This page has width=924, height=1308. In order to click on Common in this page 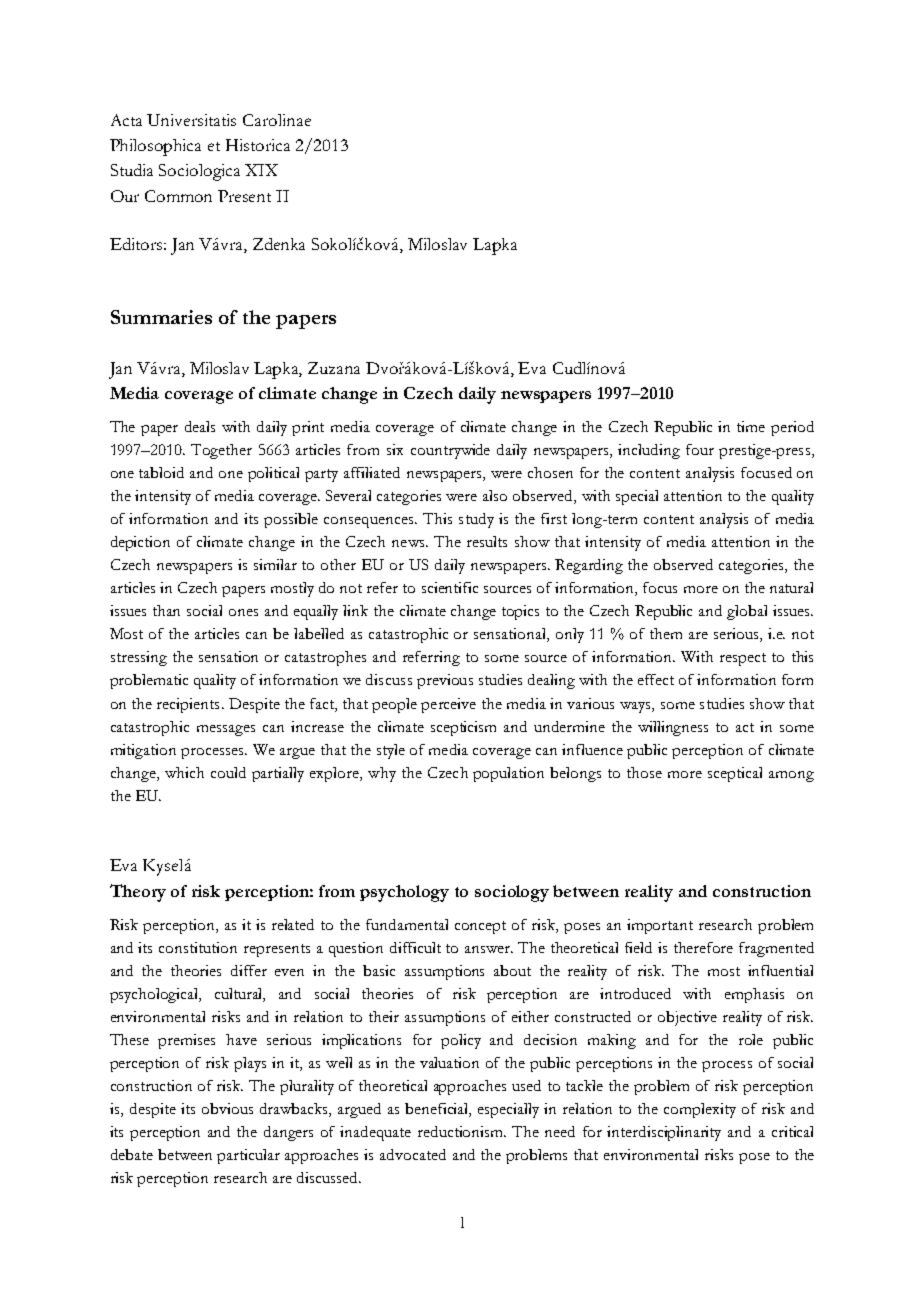, I will do `click(178, 196)`.
